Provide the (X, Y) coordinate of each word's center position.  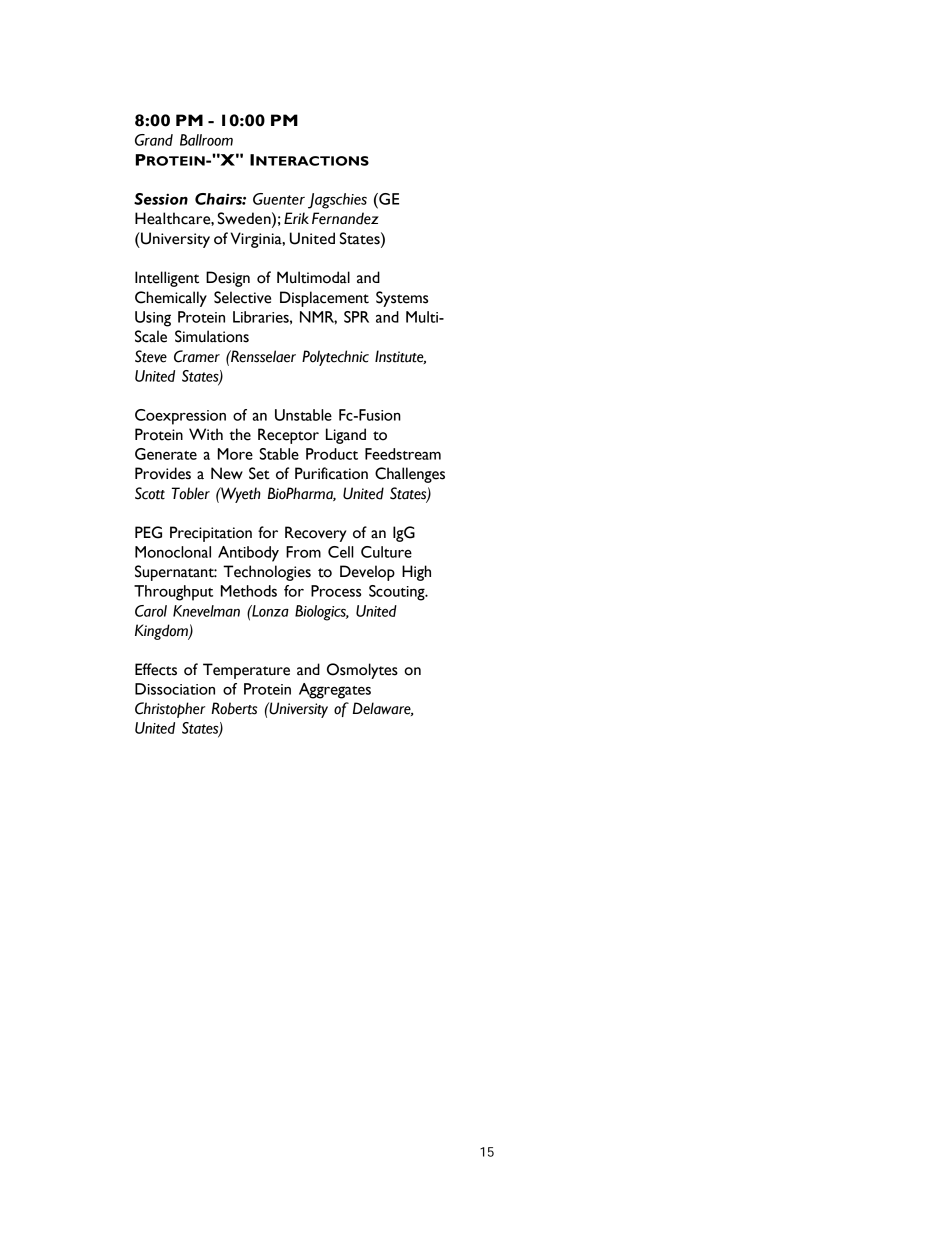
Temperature (246, 671)
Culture (386, 552)
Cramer (197, 356)
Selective (242, 297)
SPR (356, 317)
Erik (296, 218)
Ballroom (206, 140)
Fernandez (345, 218)
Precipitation (211, 534)
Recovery (316, 534)
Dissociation (175, 689)
